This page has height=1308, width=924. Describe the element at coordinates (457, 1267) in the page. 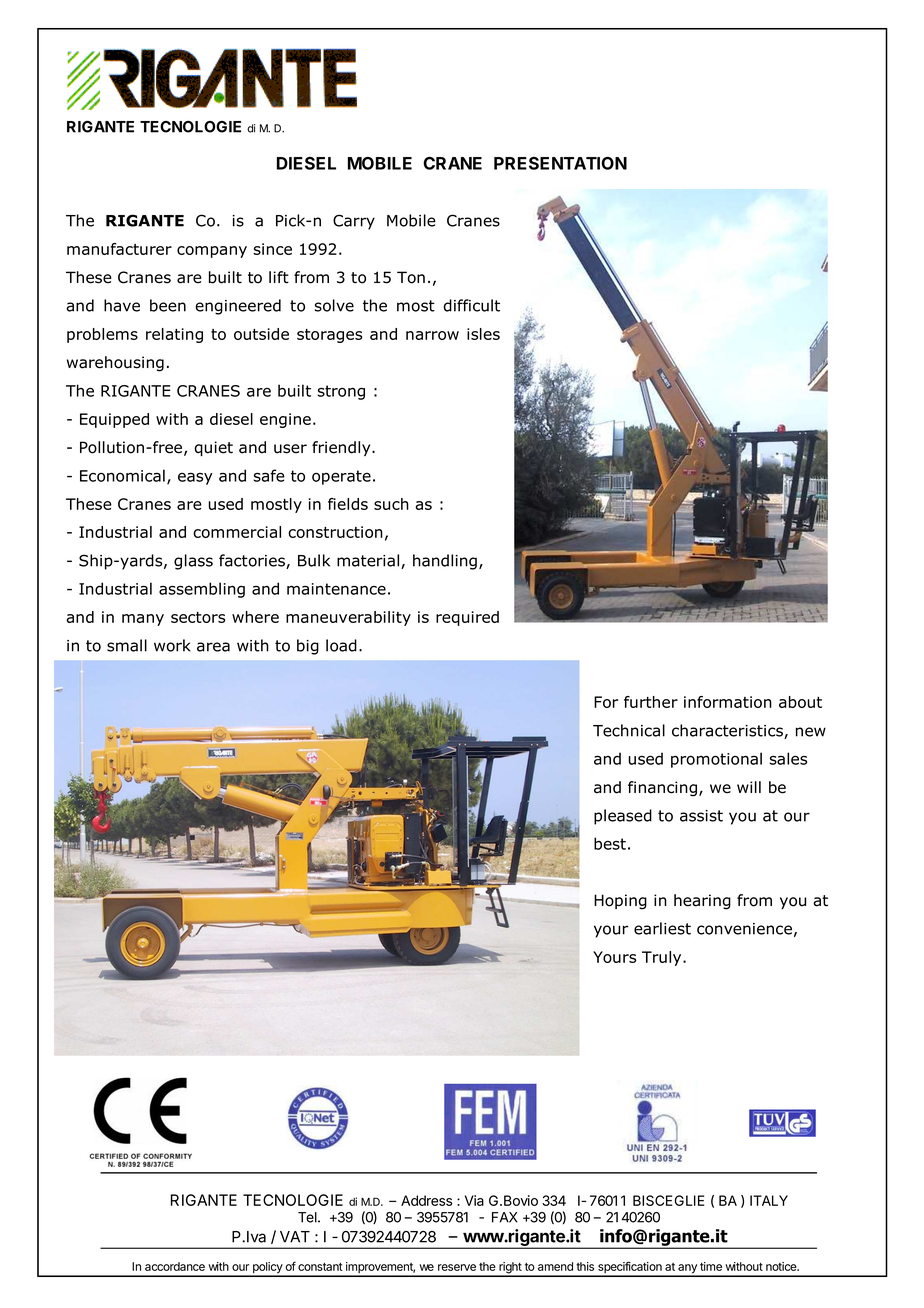

I see `reserve` at that location.
